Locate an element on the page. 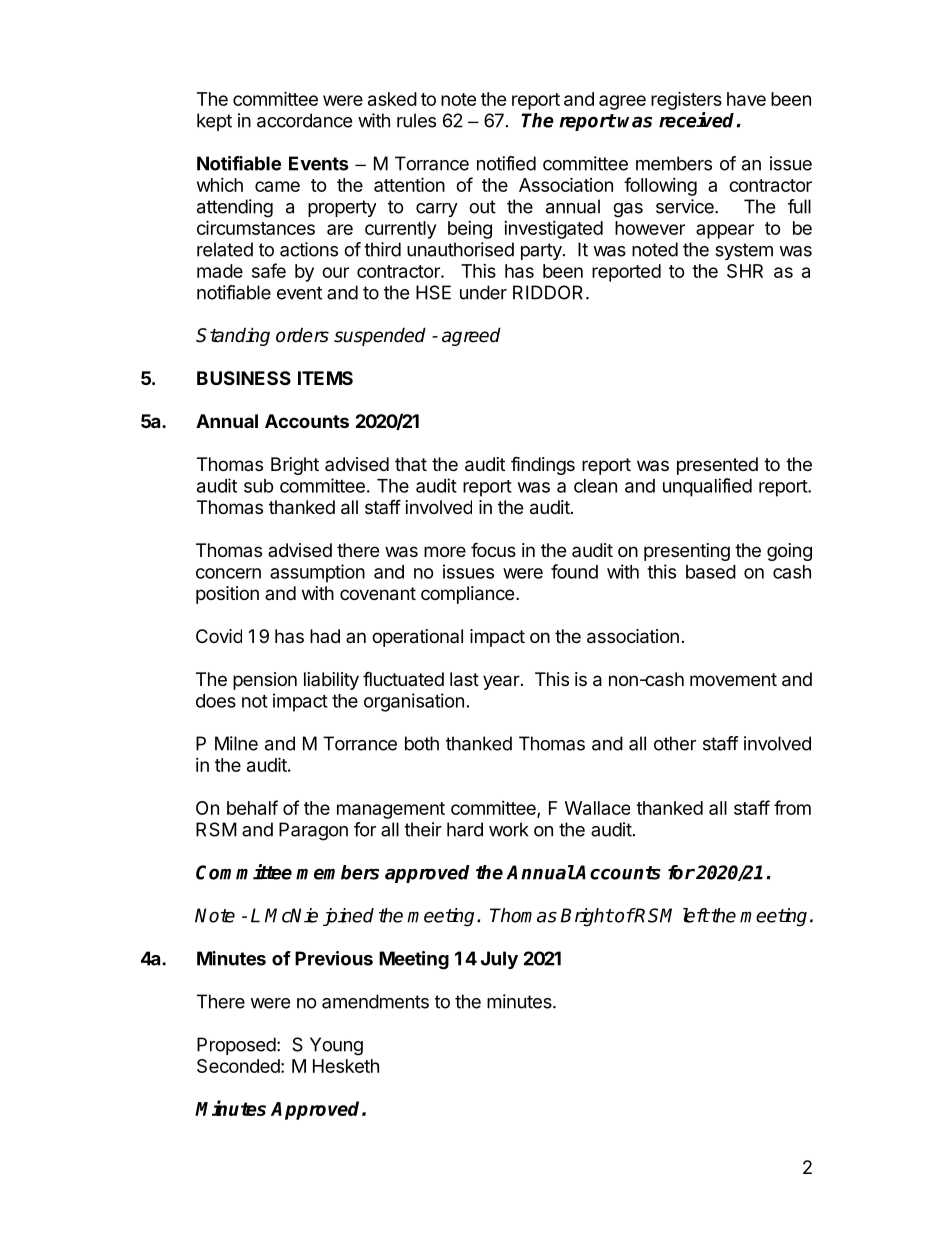 The width and height of the image is (952, 1233). focus is located at coordinates (493, 549).
